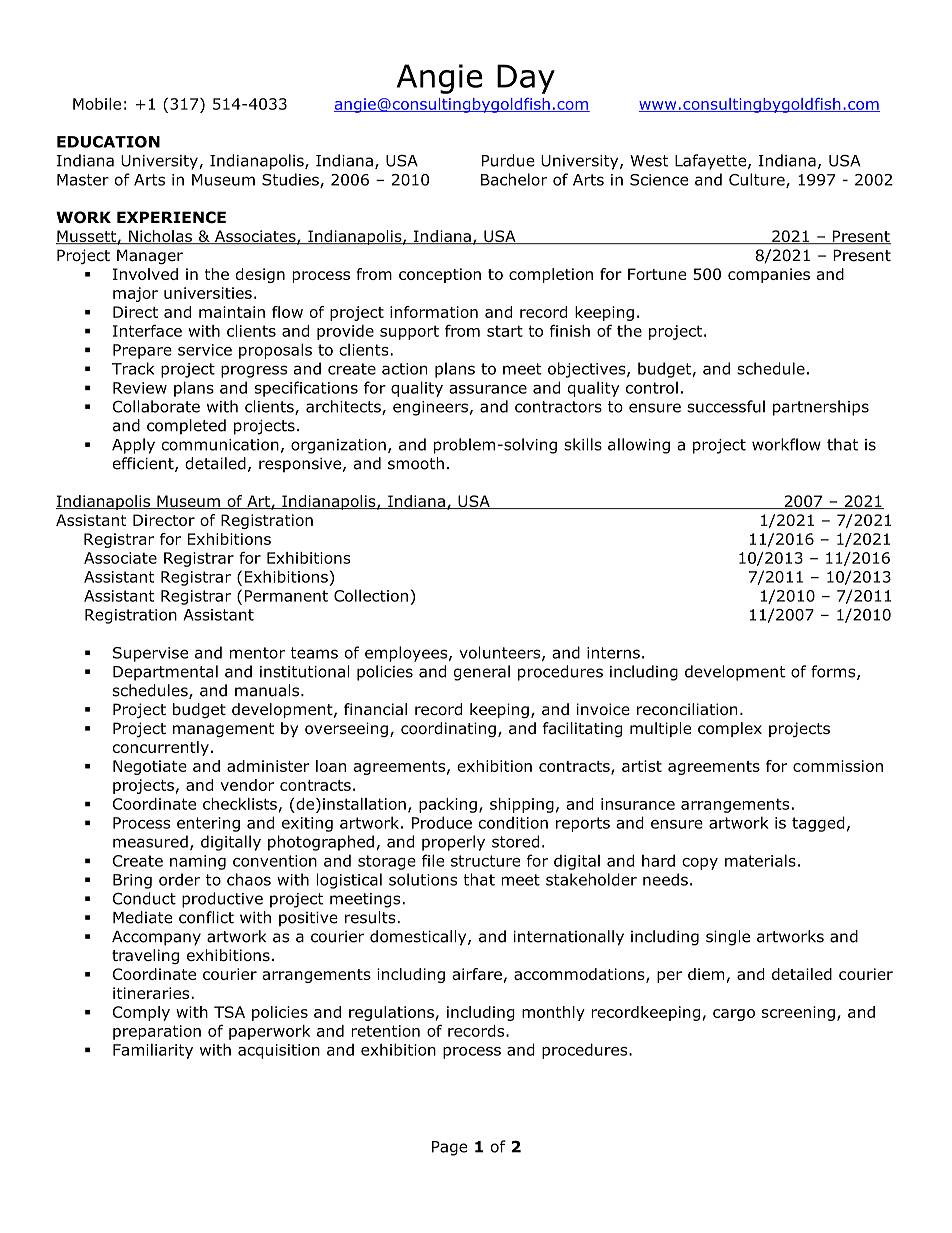  What do you see at coordinates (734, 1015) in the screenshot?
I see `cargo` at bounding box center [734, 1015].
